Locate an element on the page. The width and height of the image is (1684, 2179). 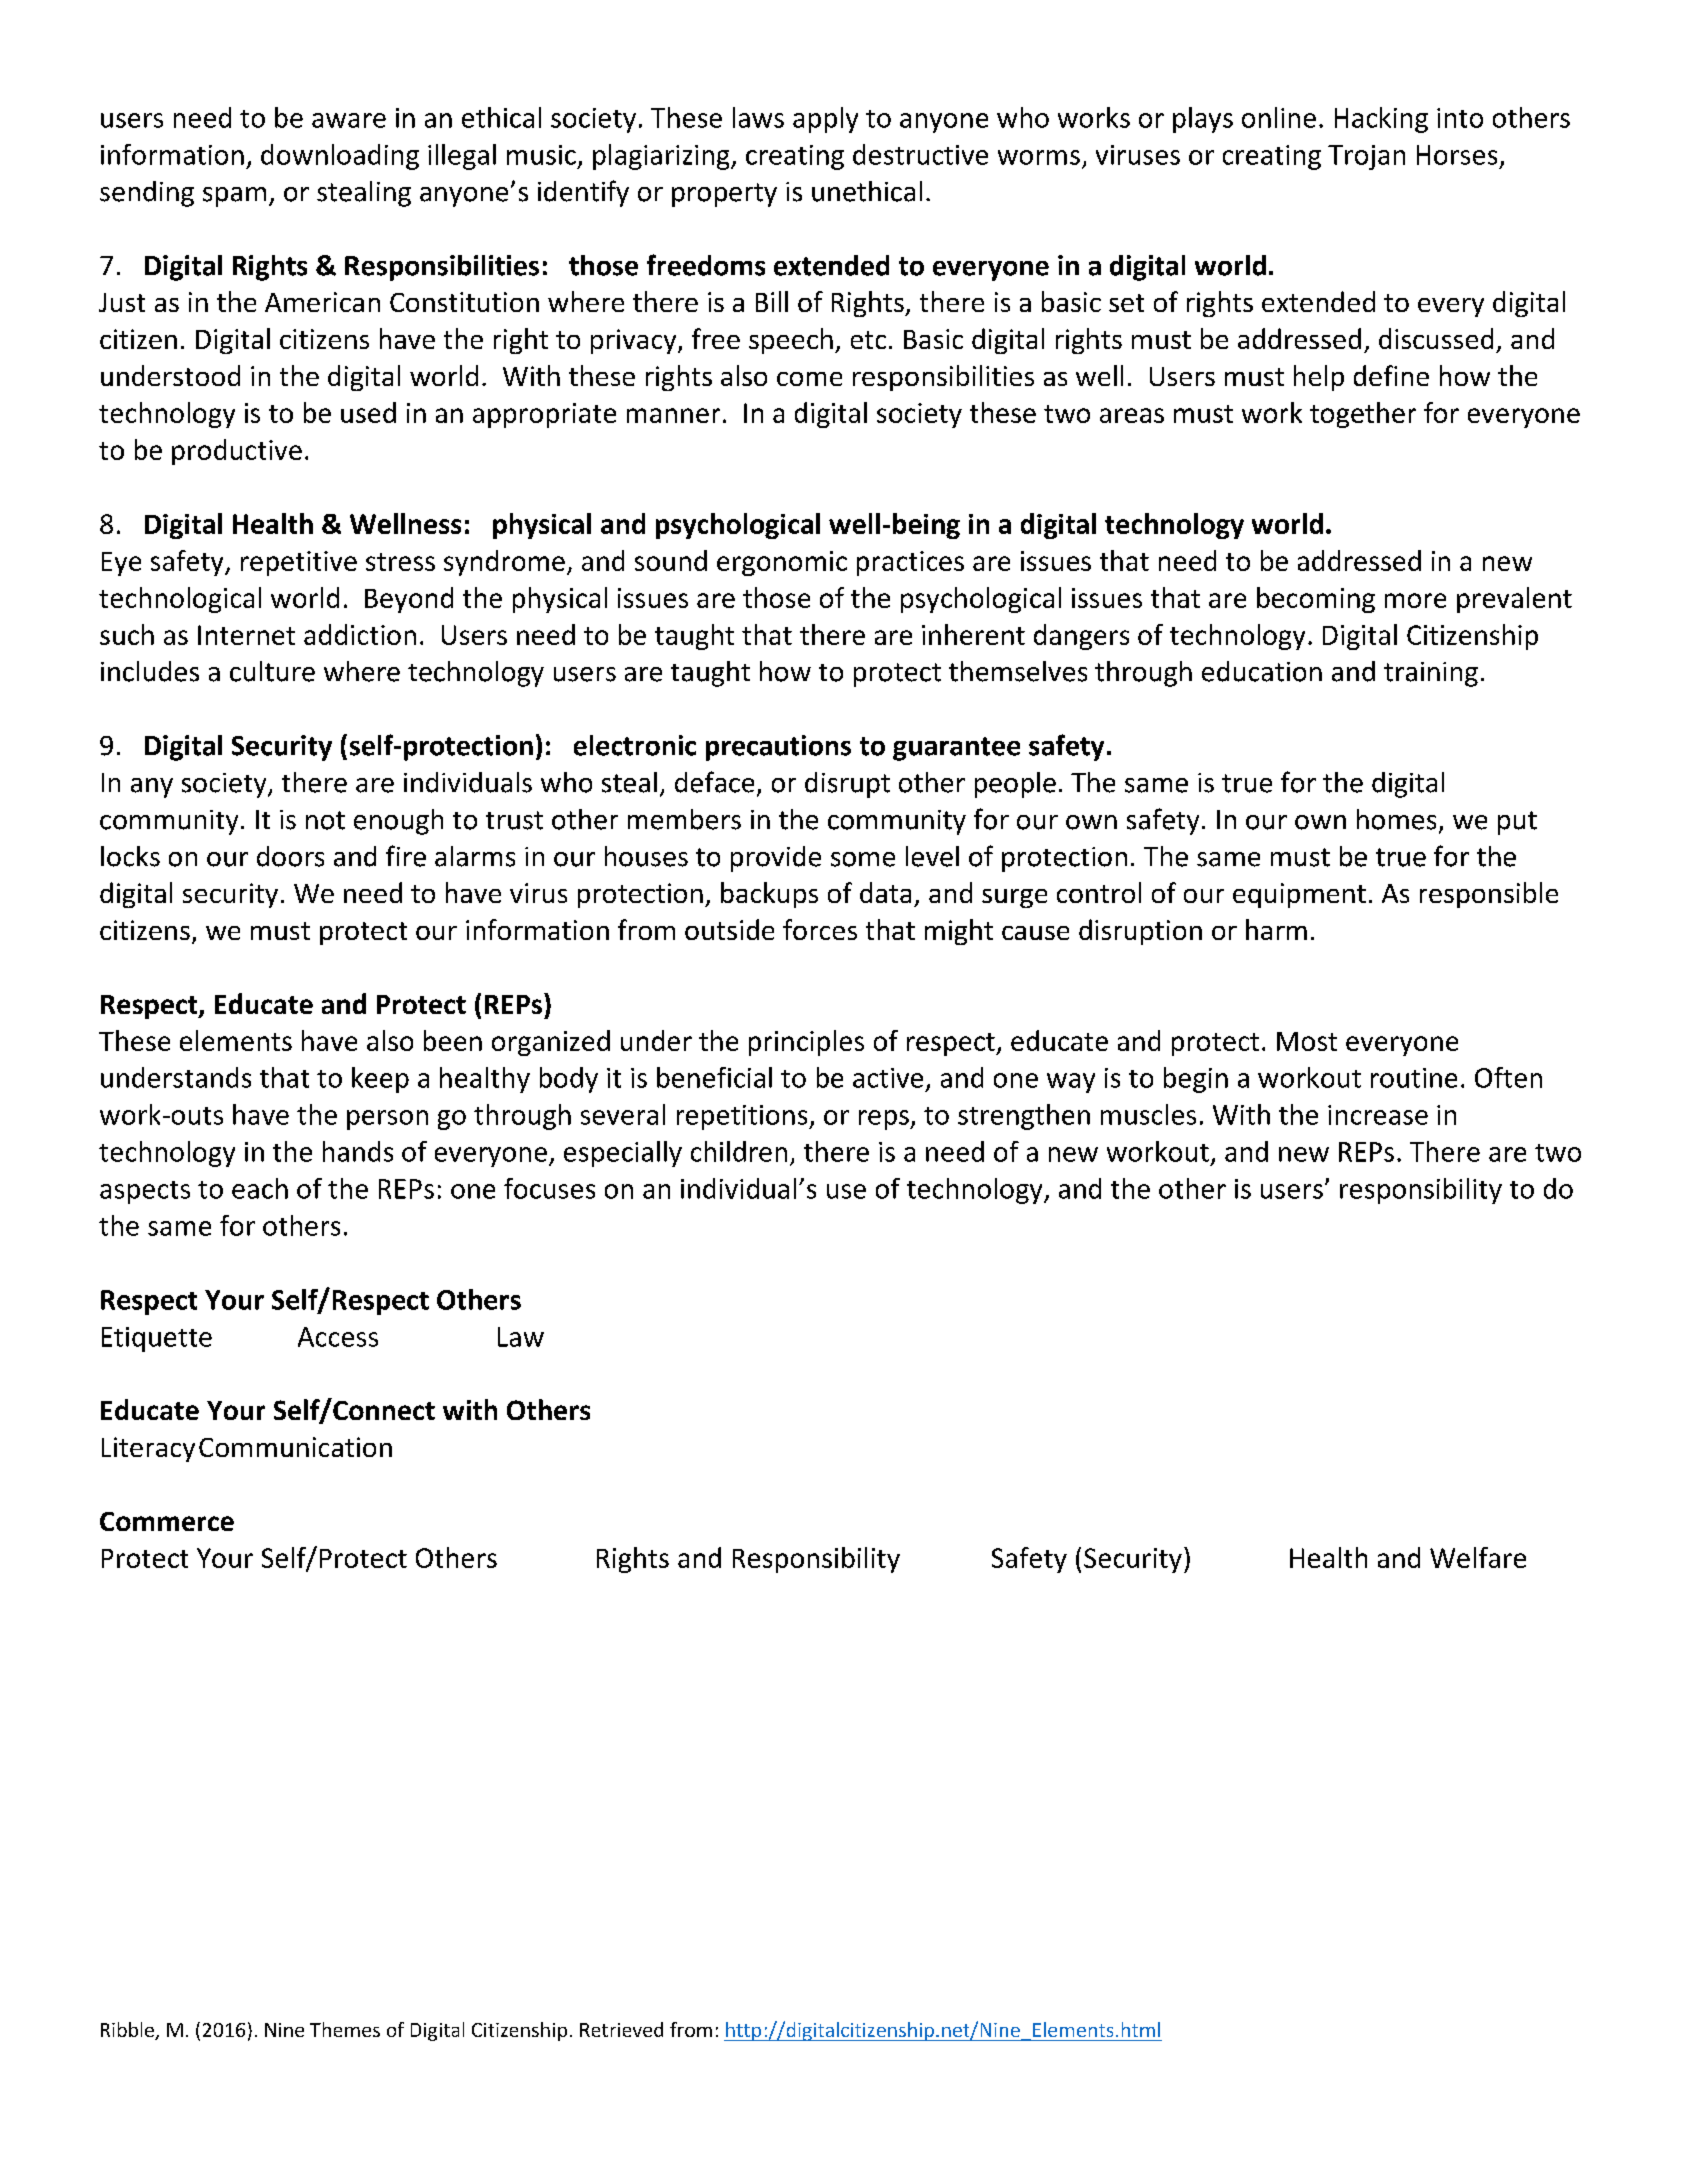
apply is located at coordinates (825, 120).
